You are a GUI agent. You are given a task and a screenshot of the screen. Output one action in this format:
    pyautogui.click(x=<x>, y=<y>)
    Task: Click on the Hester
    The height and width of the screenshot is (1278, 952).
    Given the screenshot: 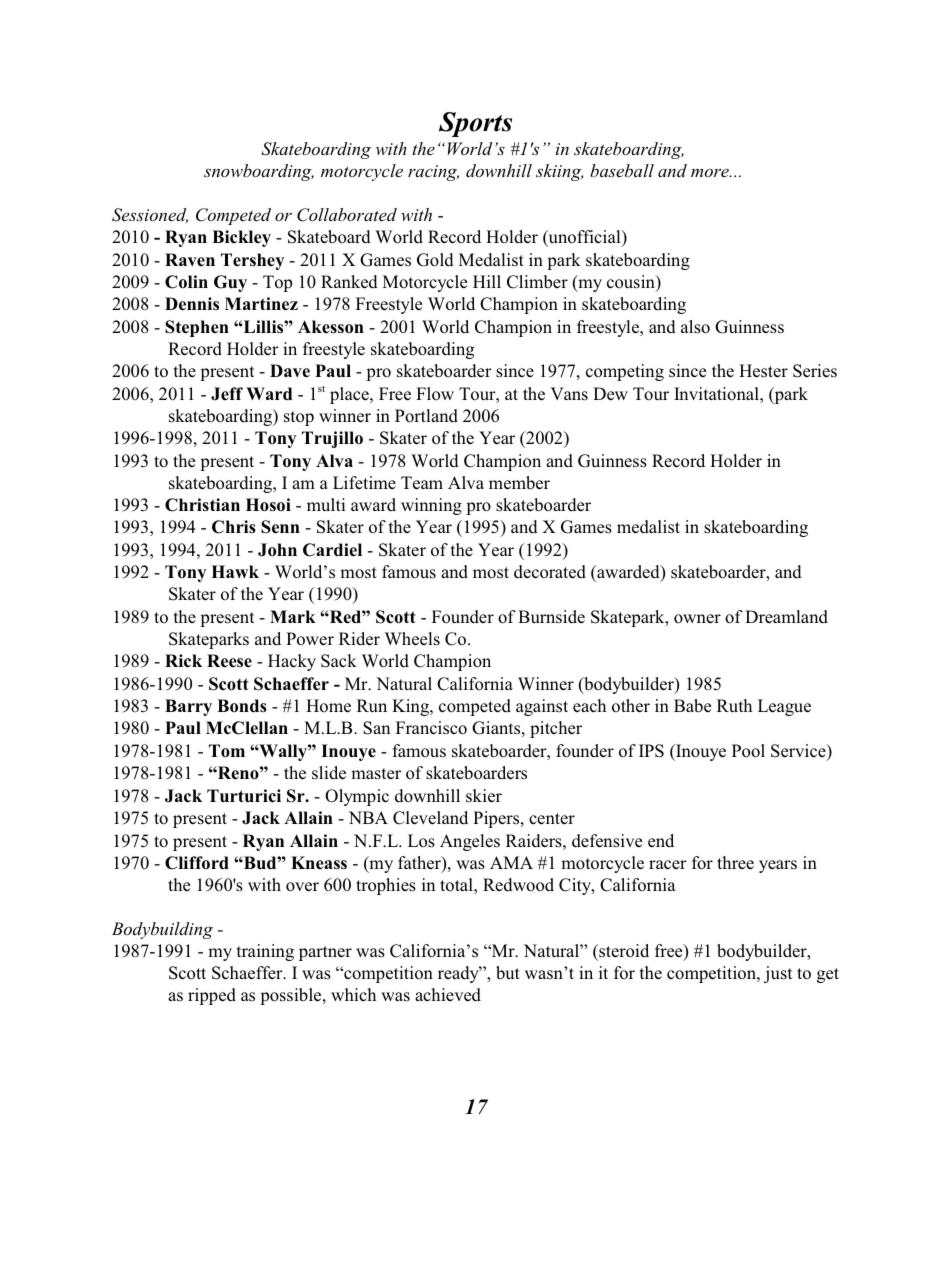 What is the action you would take?
    pyautogui.click(x=763, y=371)
